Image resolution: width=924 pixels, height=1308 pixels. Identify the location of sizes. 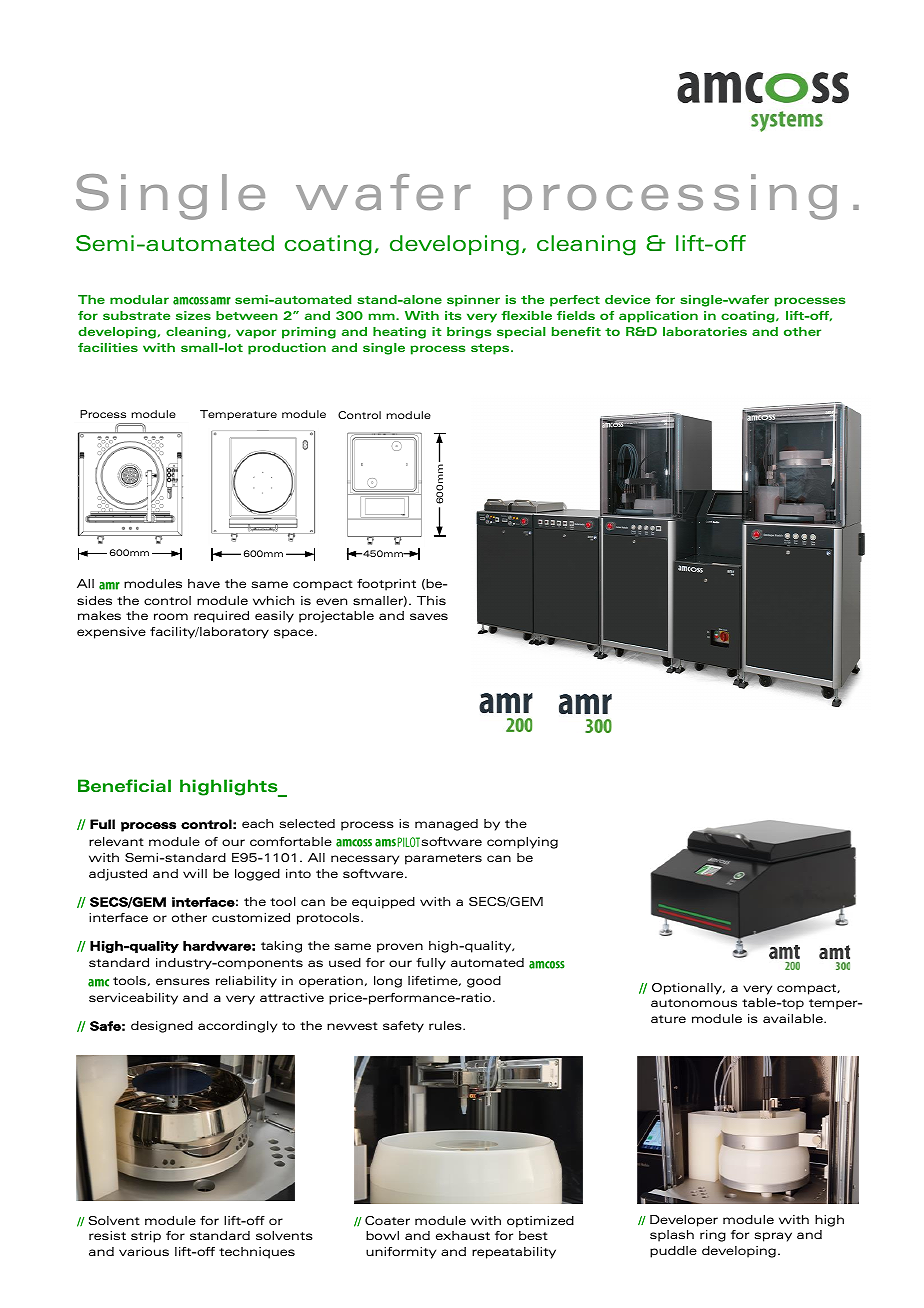
(193, 315).
